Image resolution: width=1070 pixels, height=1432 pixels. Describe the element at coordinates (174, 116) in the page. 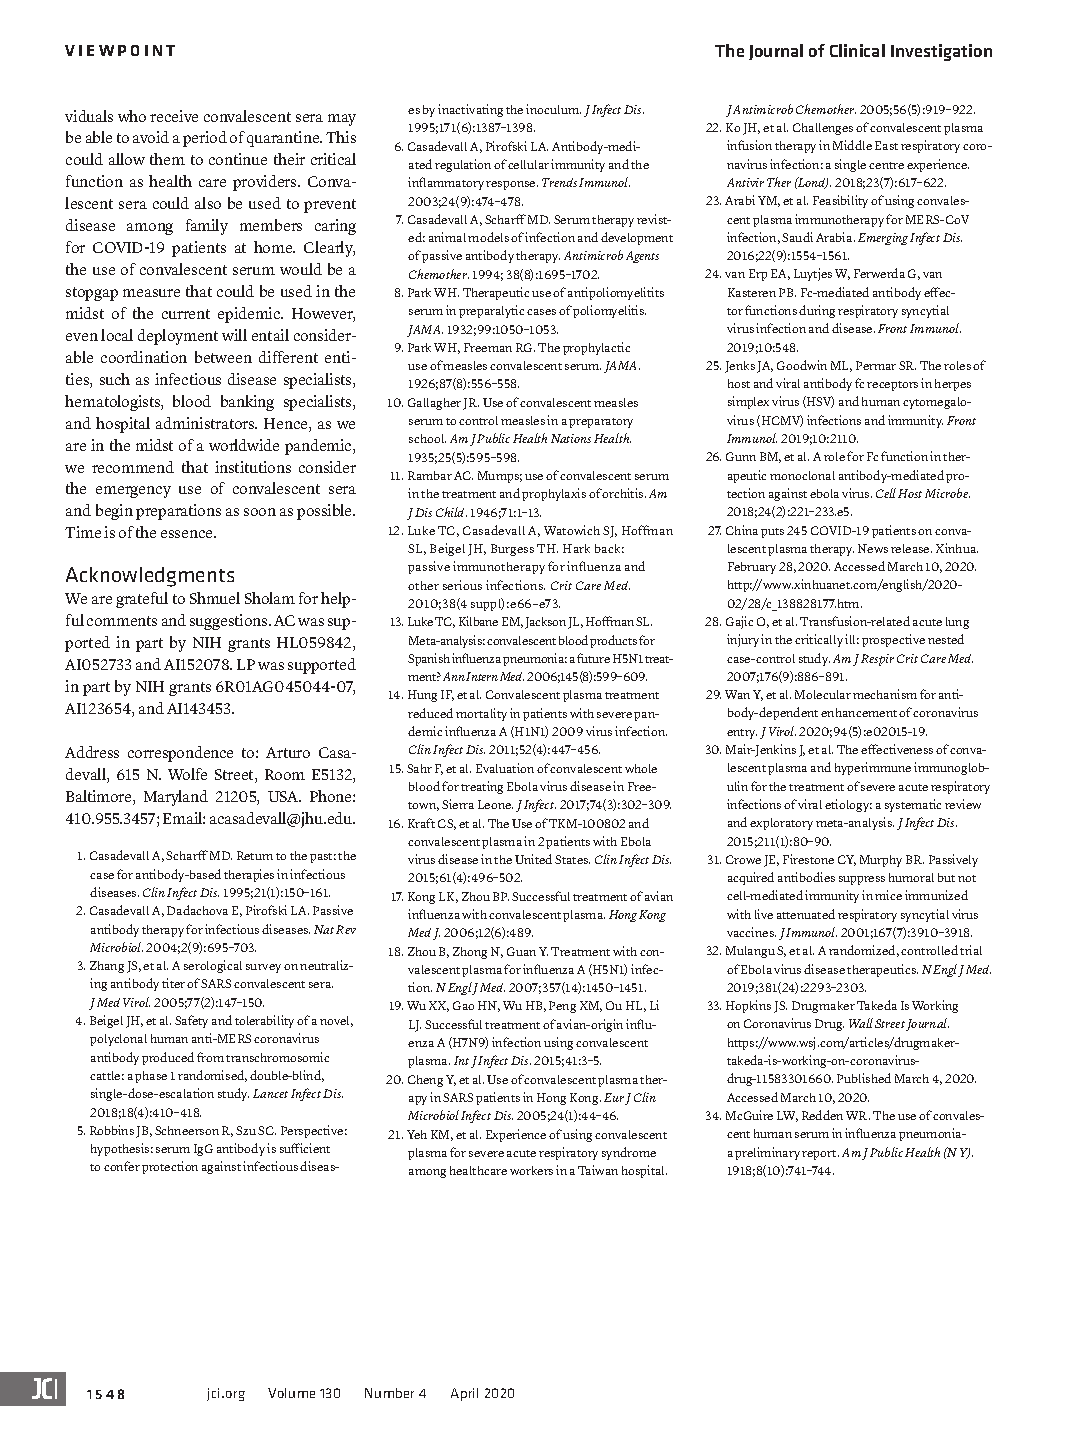

I see `receive` at that location.
